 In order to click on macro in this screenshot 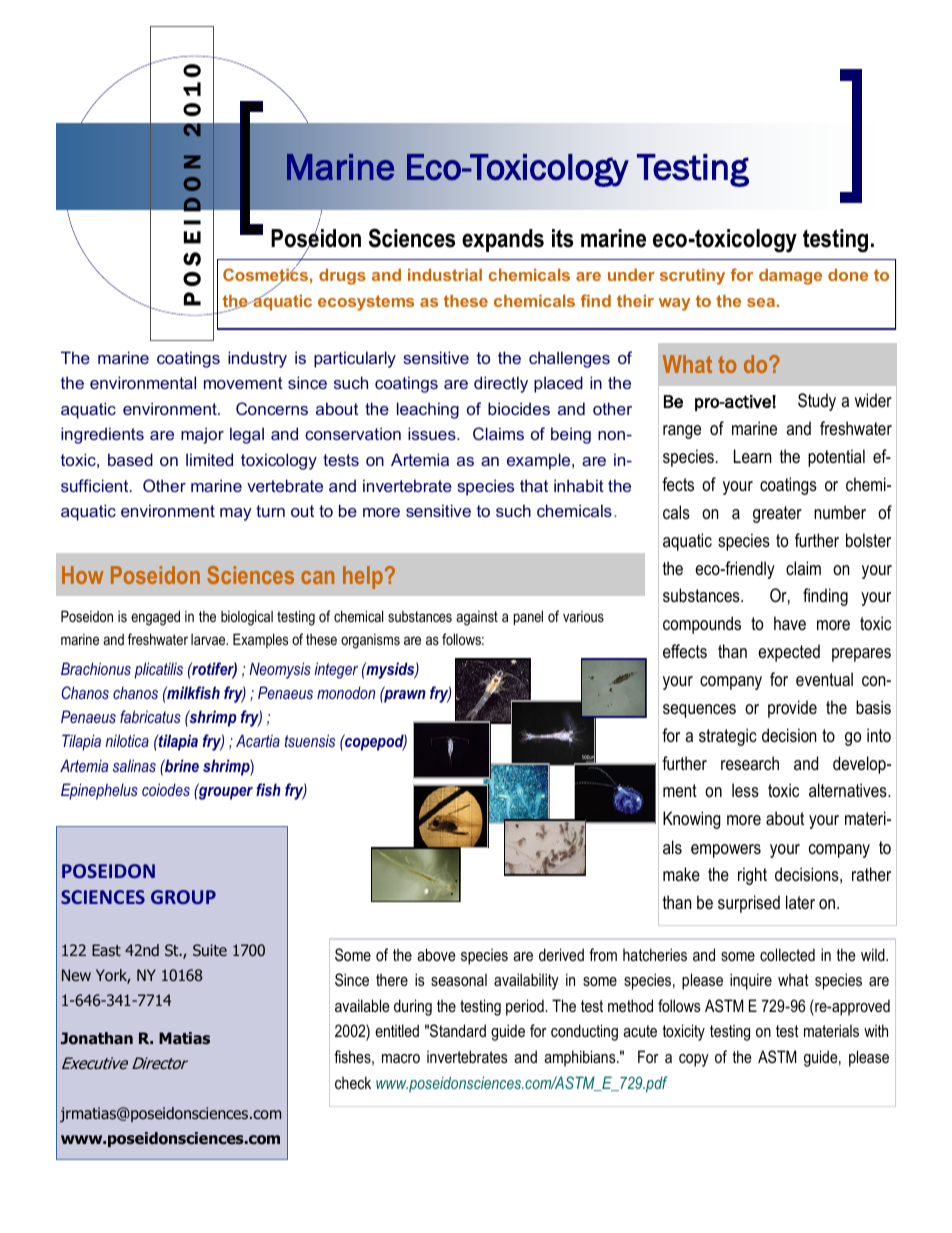, I will do `click(401, 1058)`.
